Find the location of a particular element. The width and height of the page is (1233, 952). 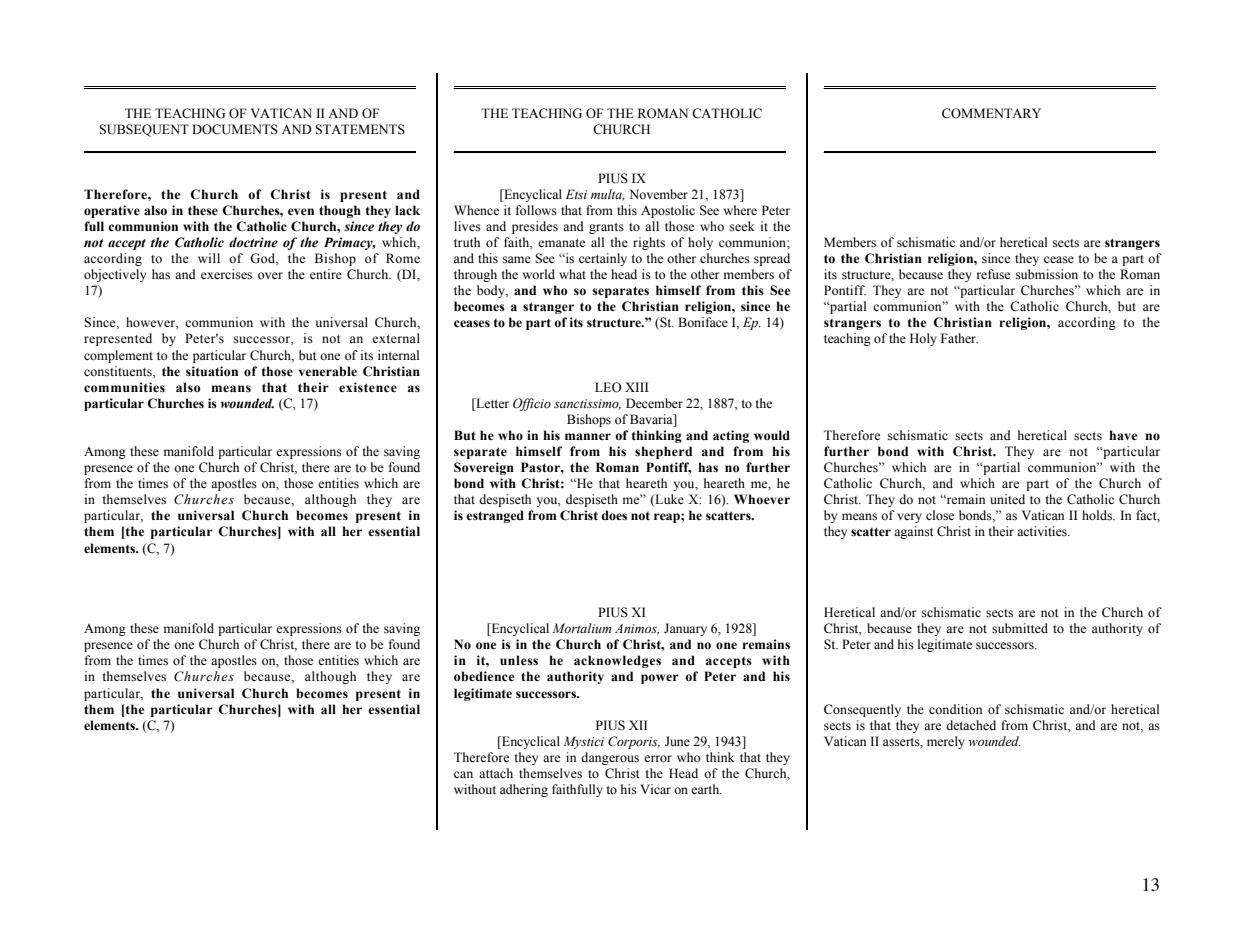

Father is located at coordinates (959, 338).
